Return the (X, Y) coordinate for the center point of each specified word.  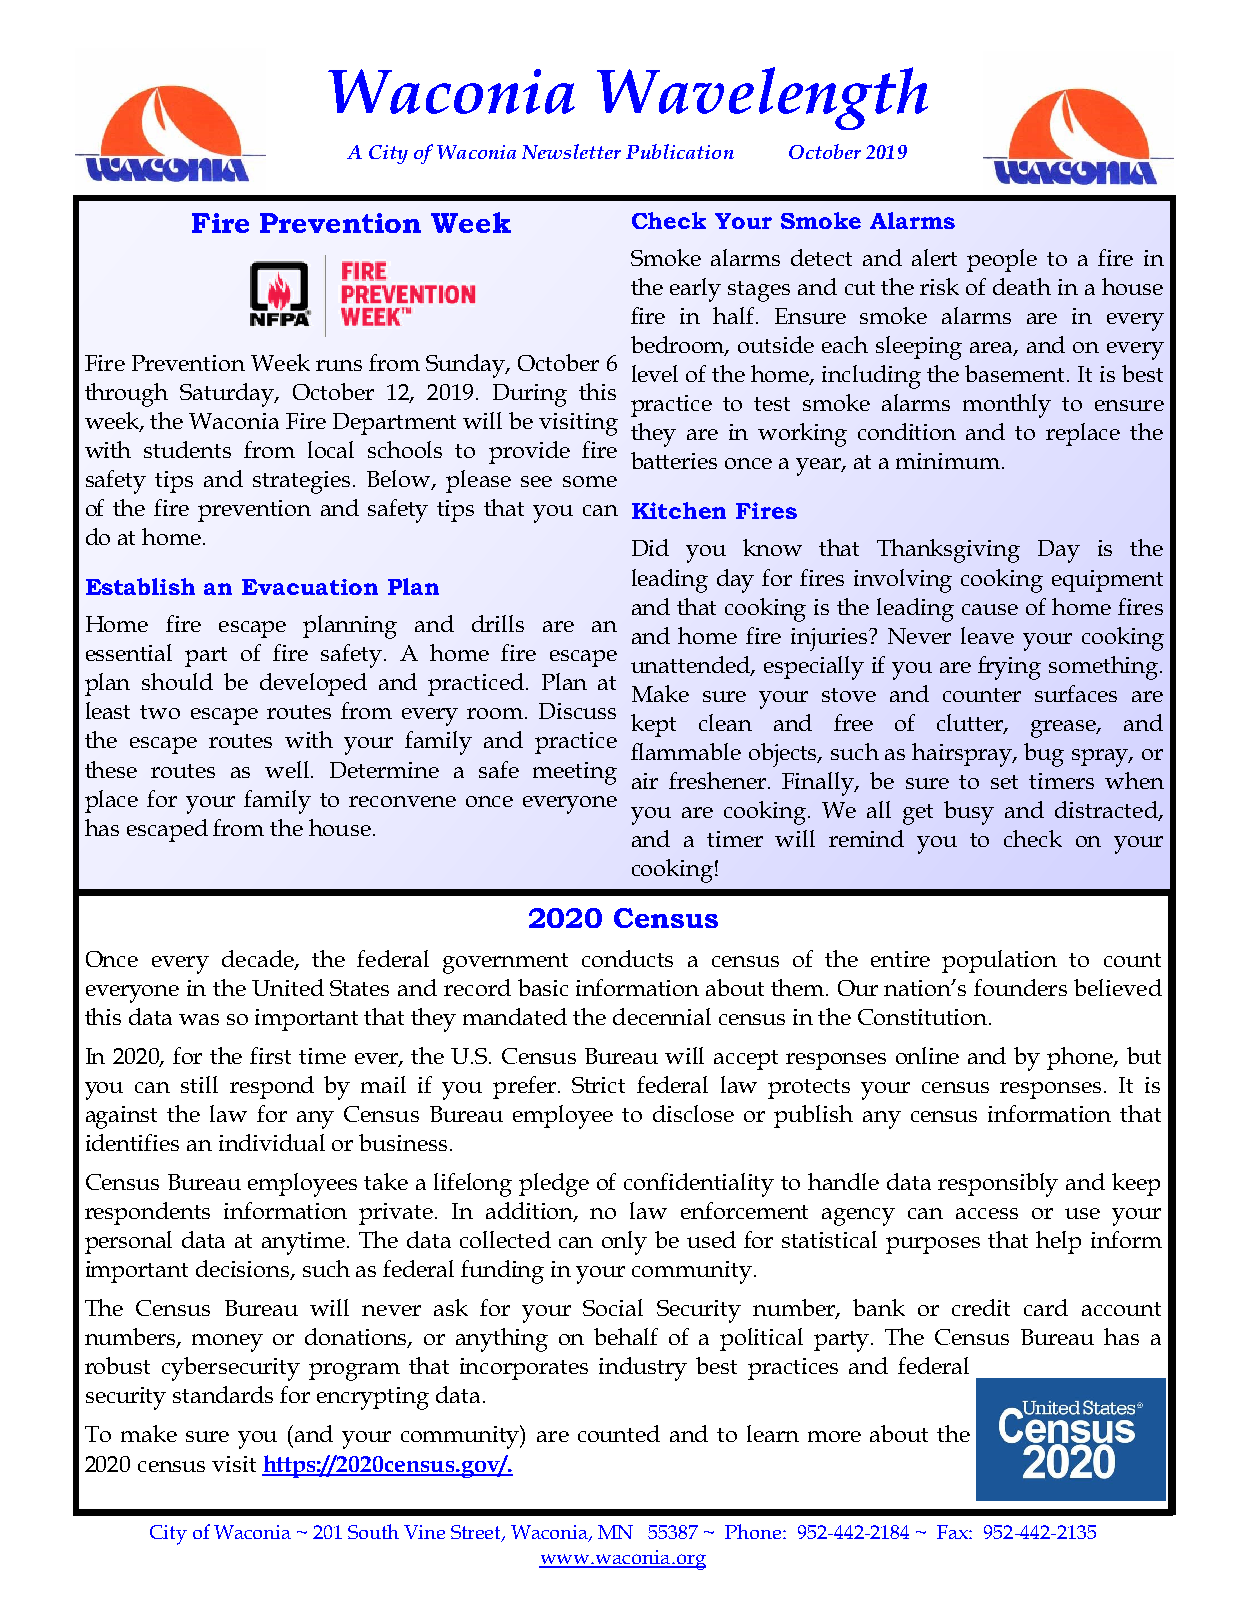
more (834, 1436)
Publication (680, 151)
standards (223, 1394)
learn (773, 1433)
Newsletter (571, 151)
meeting (575, 773)
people (1002, 260)
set (1004, 782)
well (288, 769)
